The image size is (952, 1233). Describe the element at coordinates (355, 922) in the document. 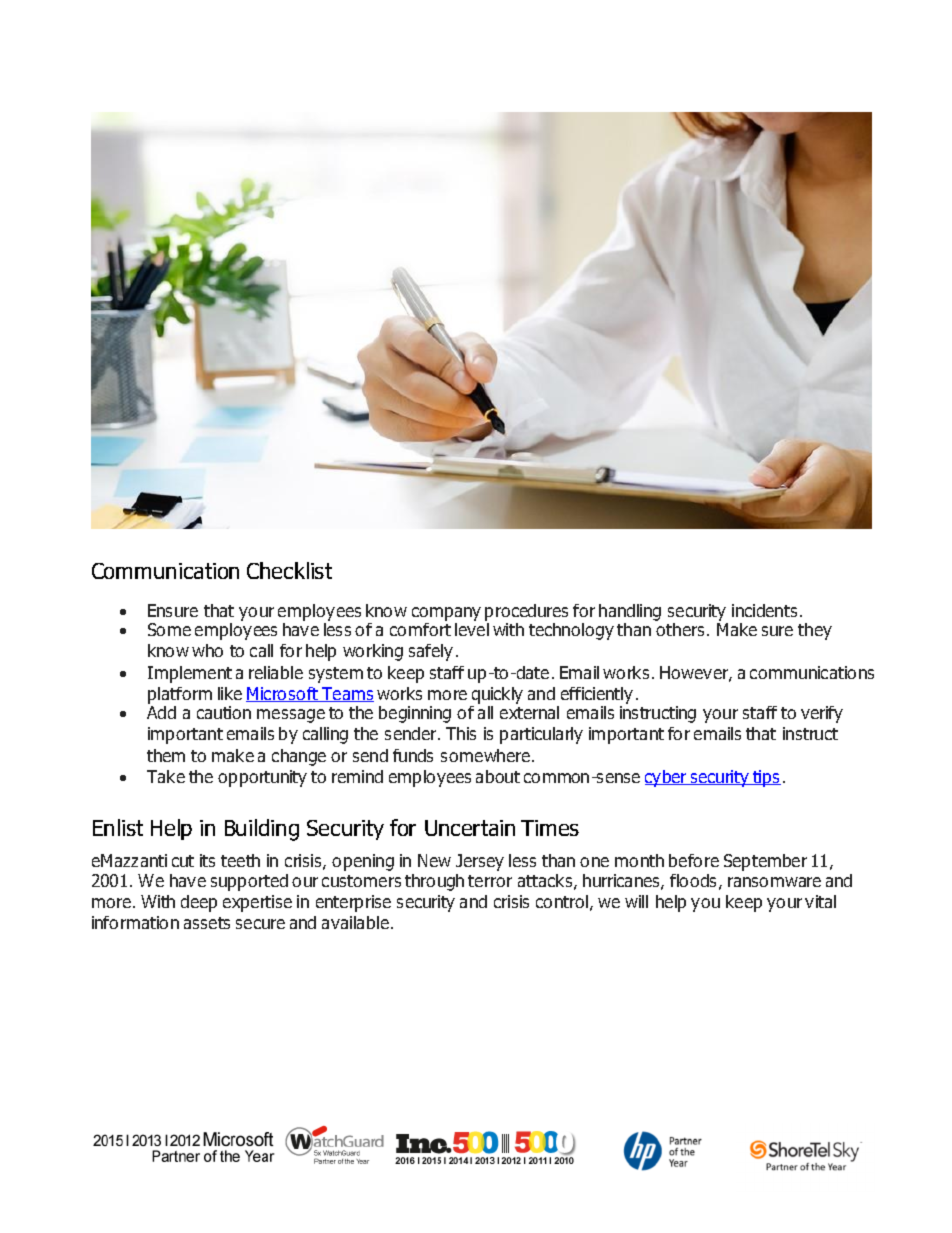

I see `available` at that location.
